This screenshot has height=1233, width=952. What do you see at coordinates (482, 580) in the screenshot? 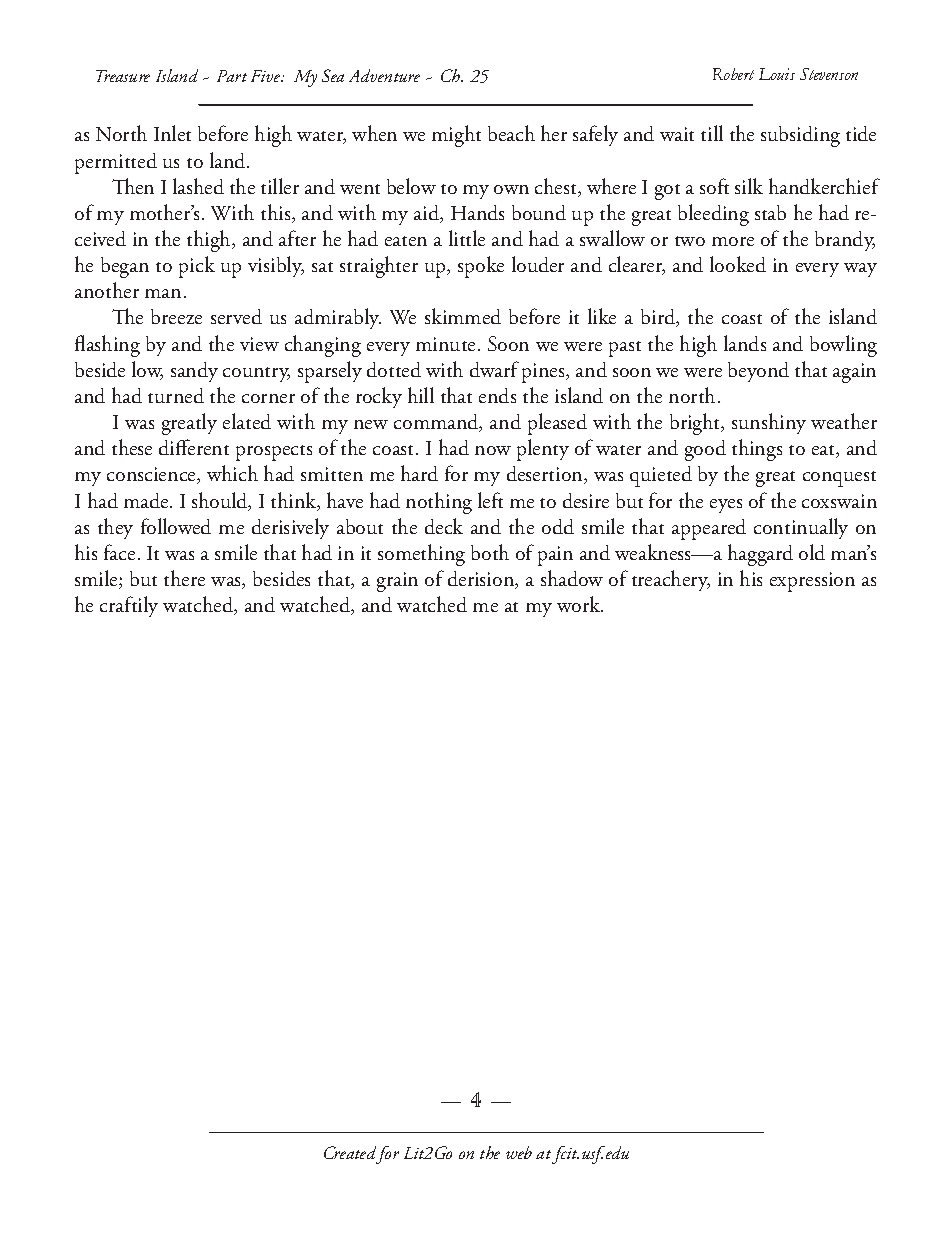
I see `derision` at bounding box center [482, 580].
